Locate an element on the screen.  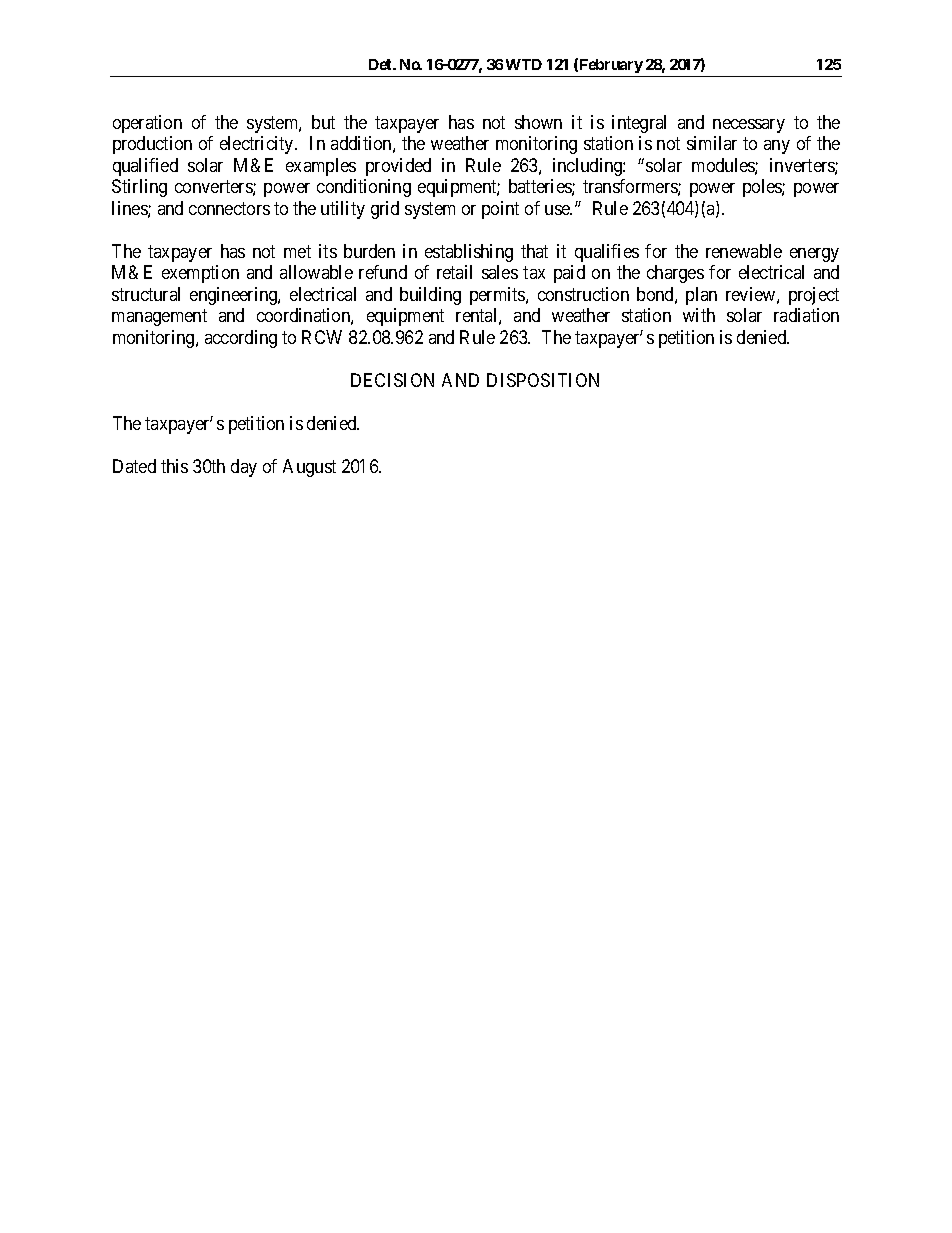
day is located at coordinates (244, 468).
